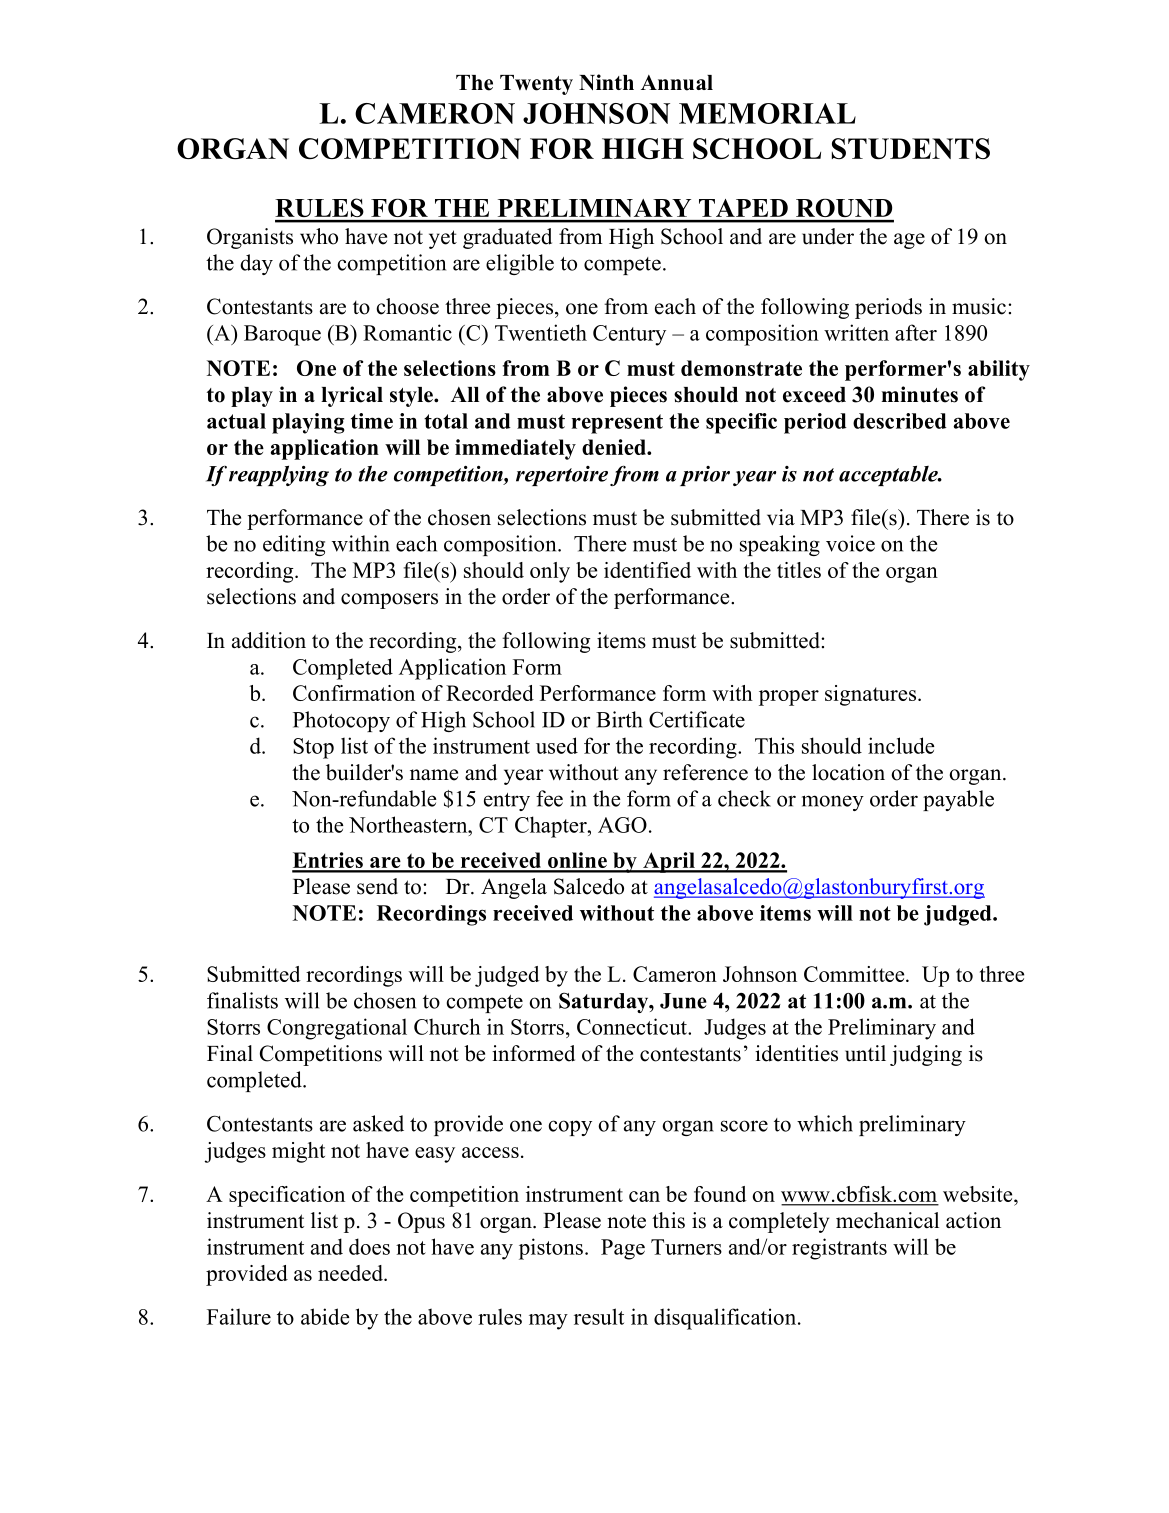 The image size is (1169, 1513). Describe the element at coordinates (606, 82) in the screenshot. I see `Ninth` at that location.
